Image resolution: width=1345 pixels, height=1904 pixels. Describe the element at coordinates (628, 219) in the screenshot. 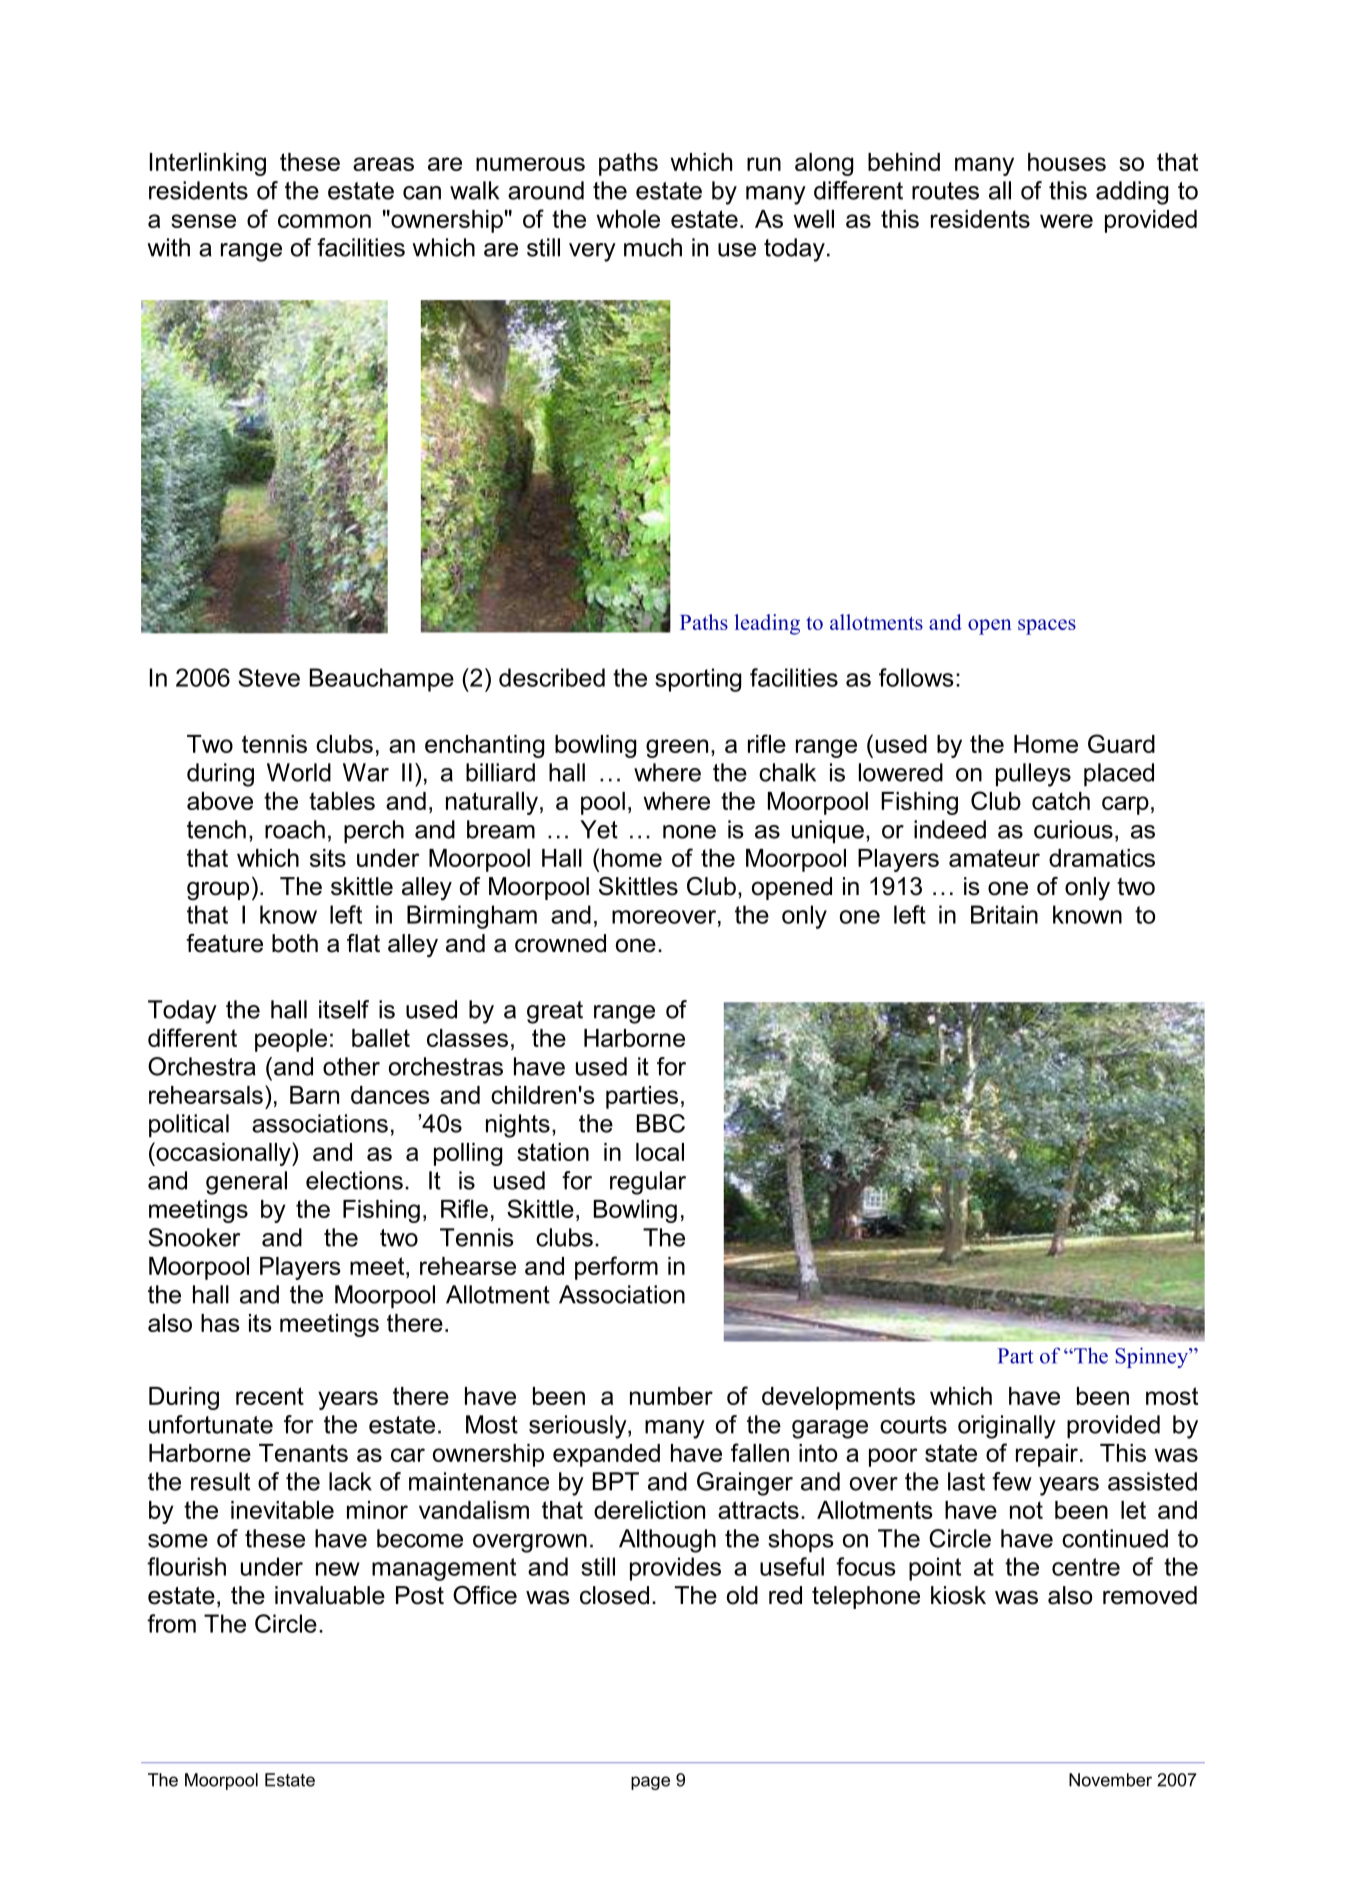

I see `whole` at that location.
